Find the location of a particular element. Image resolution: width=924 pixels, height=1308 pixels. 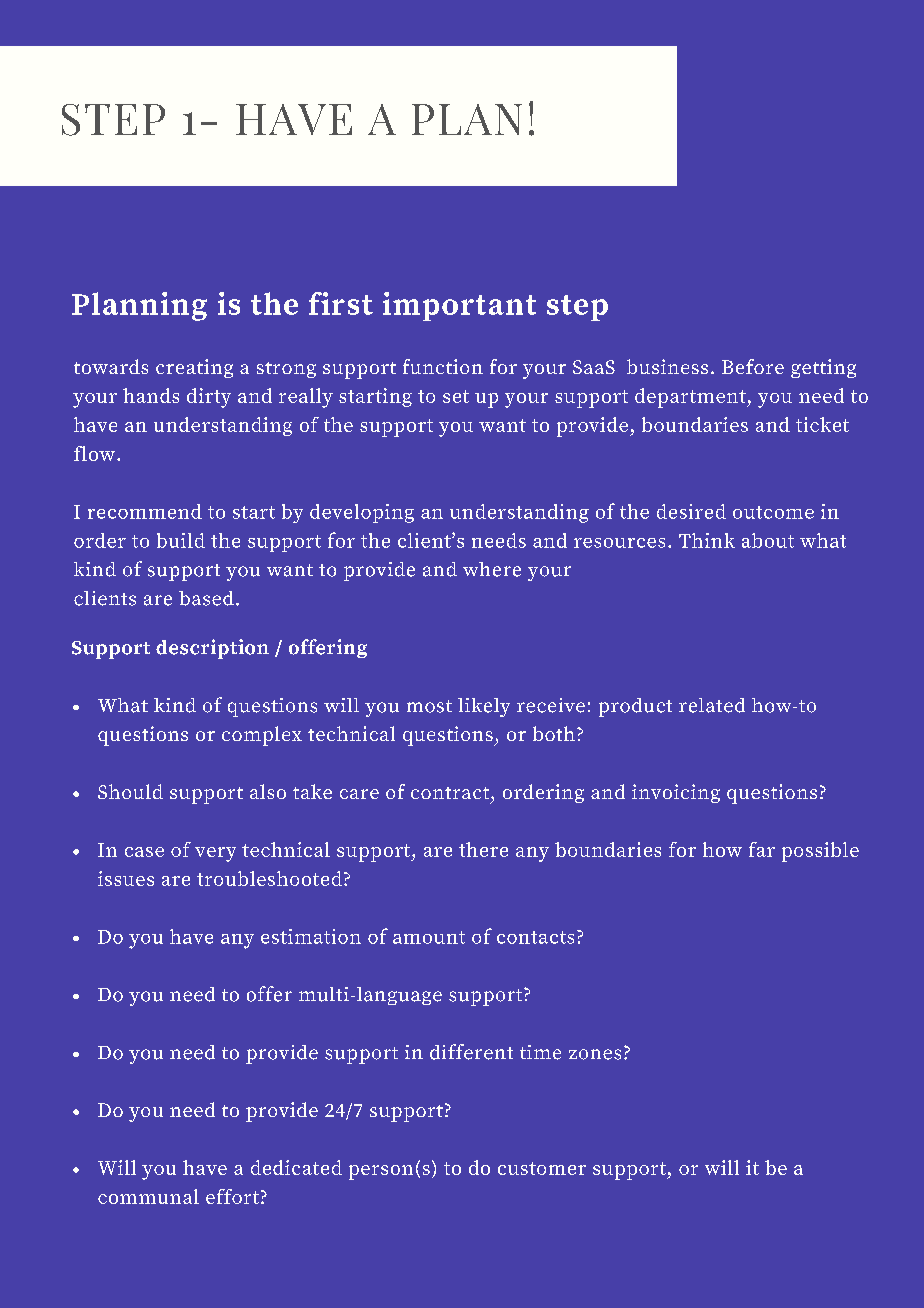

important is located at coordinates (459, 306).
